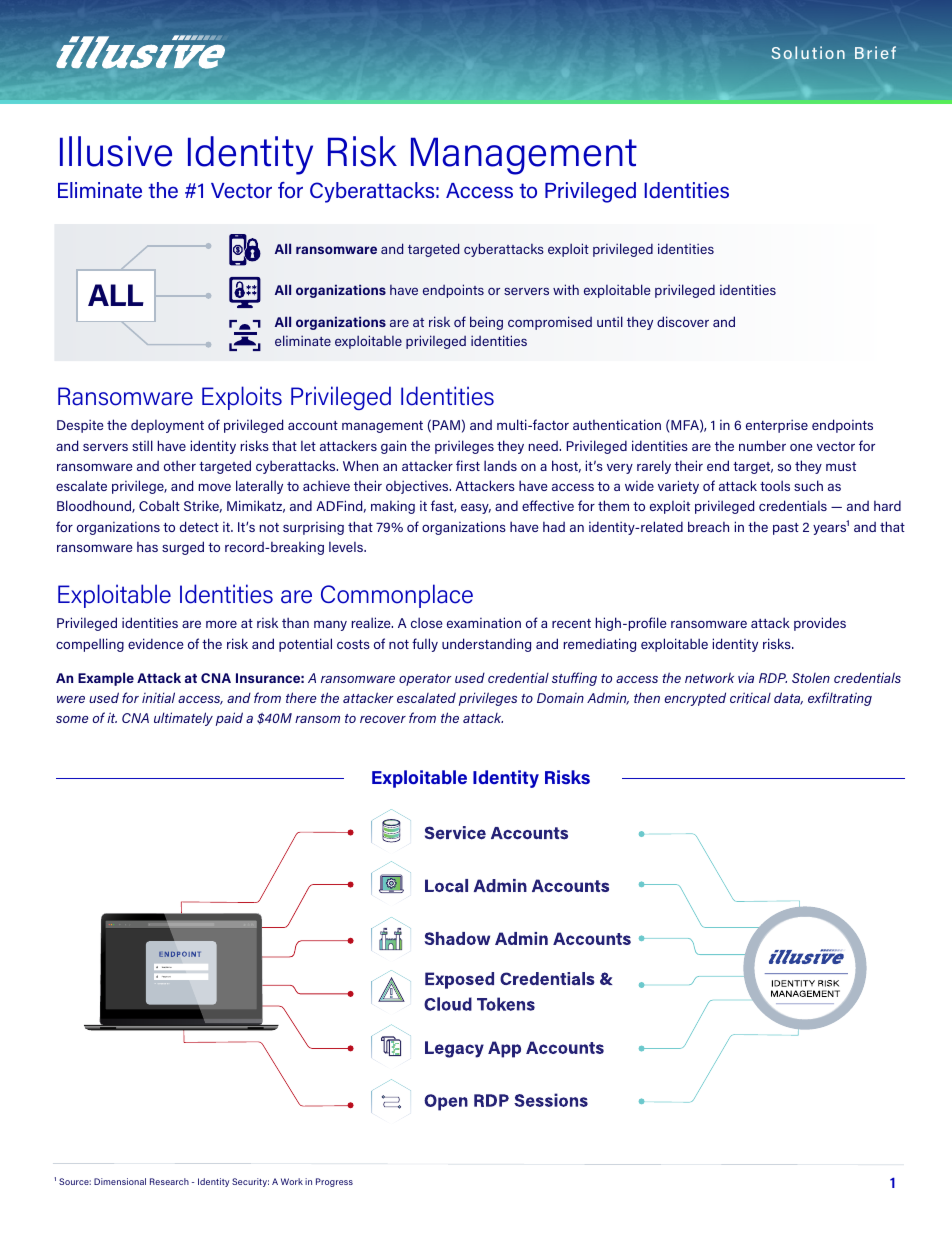  I want to click on discover, so click(683, 321).
